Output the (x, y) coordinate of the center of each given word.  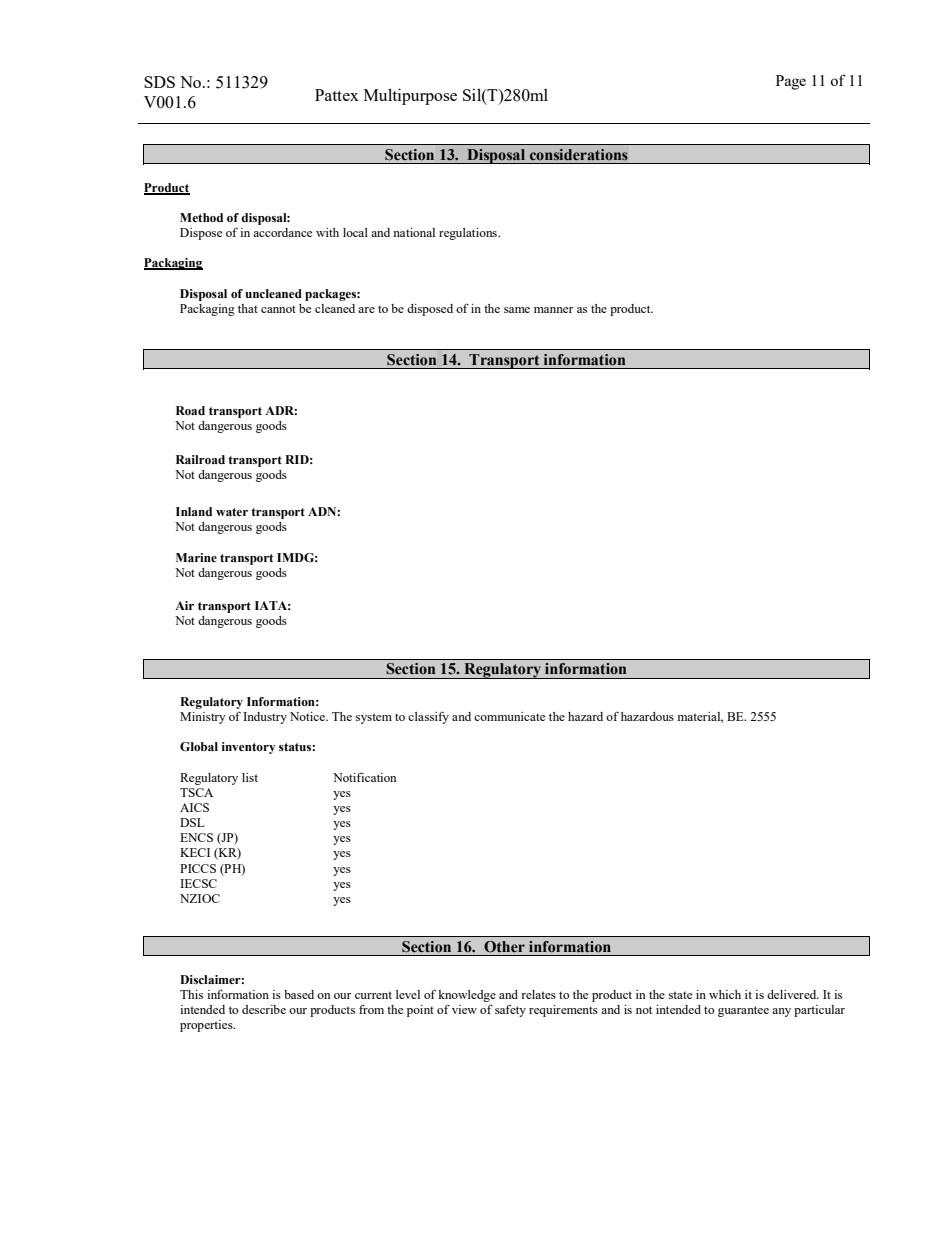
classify (428, 718)
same (517, 310)
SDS (159, 82)
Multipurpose (410, 96)
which (725, 994)
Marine (196, 557)
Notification (364, 777)
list (250, 777)
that (248, 308)
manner (553, 310)
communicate (509, 716)
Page (791, 82)
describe (264, 1009)
